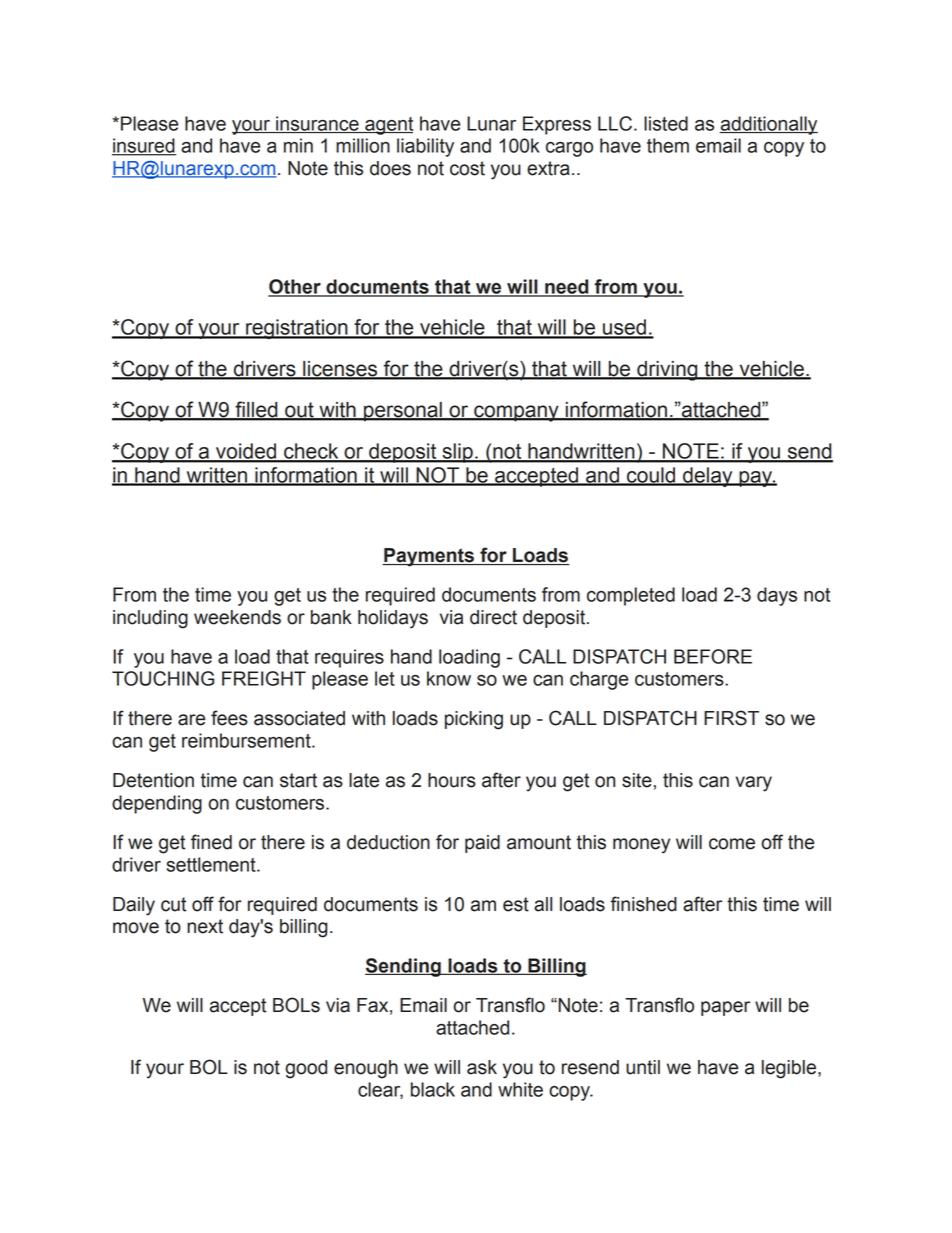  Describe the element at coordinates (457, 453) in the screenshot. I see `slip` at that location.
